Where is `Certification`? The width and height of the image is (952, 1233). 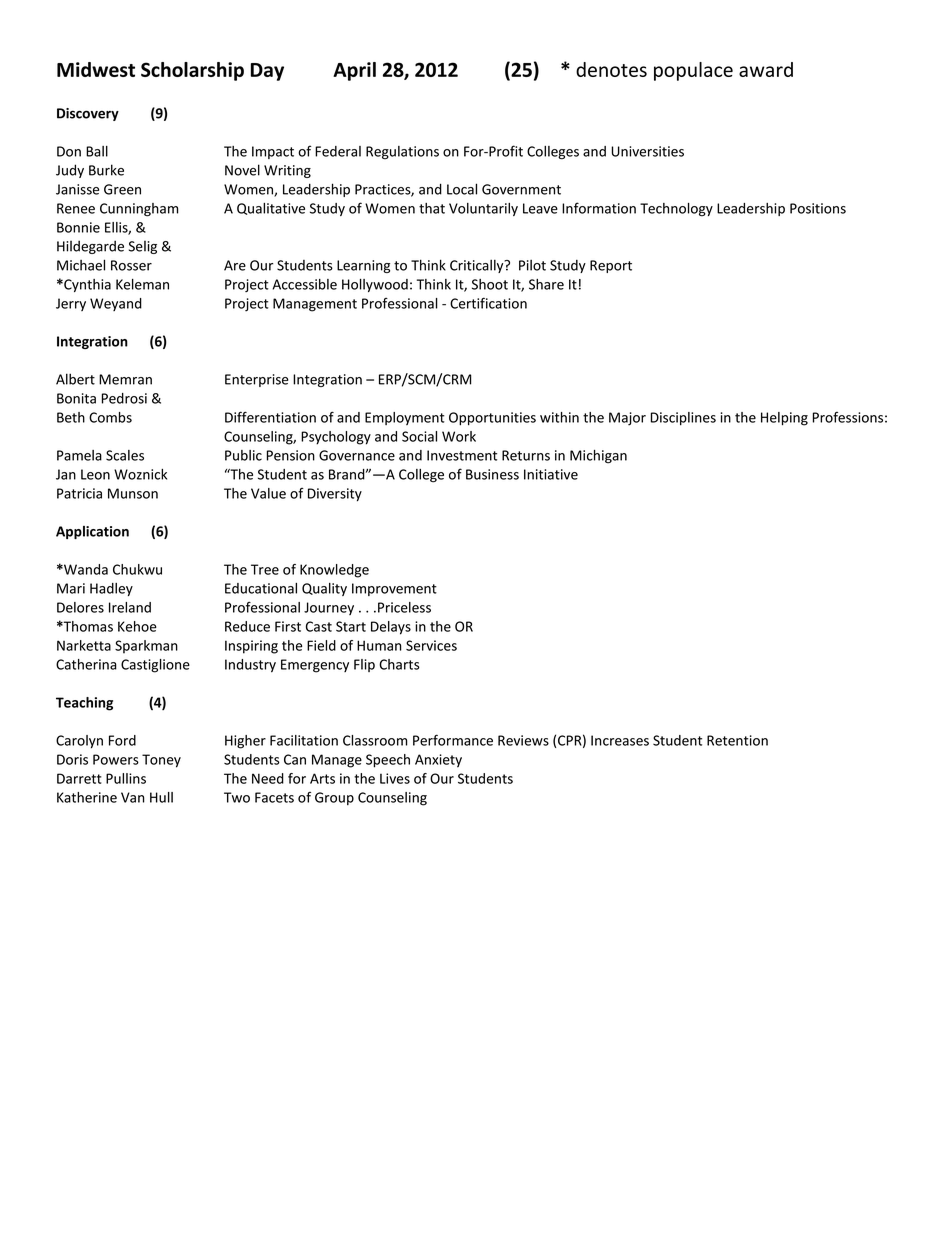
Certification is located at coordinates (488, 303).
